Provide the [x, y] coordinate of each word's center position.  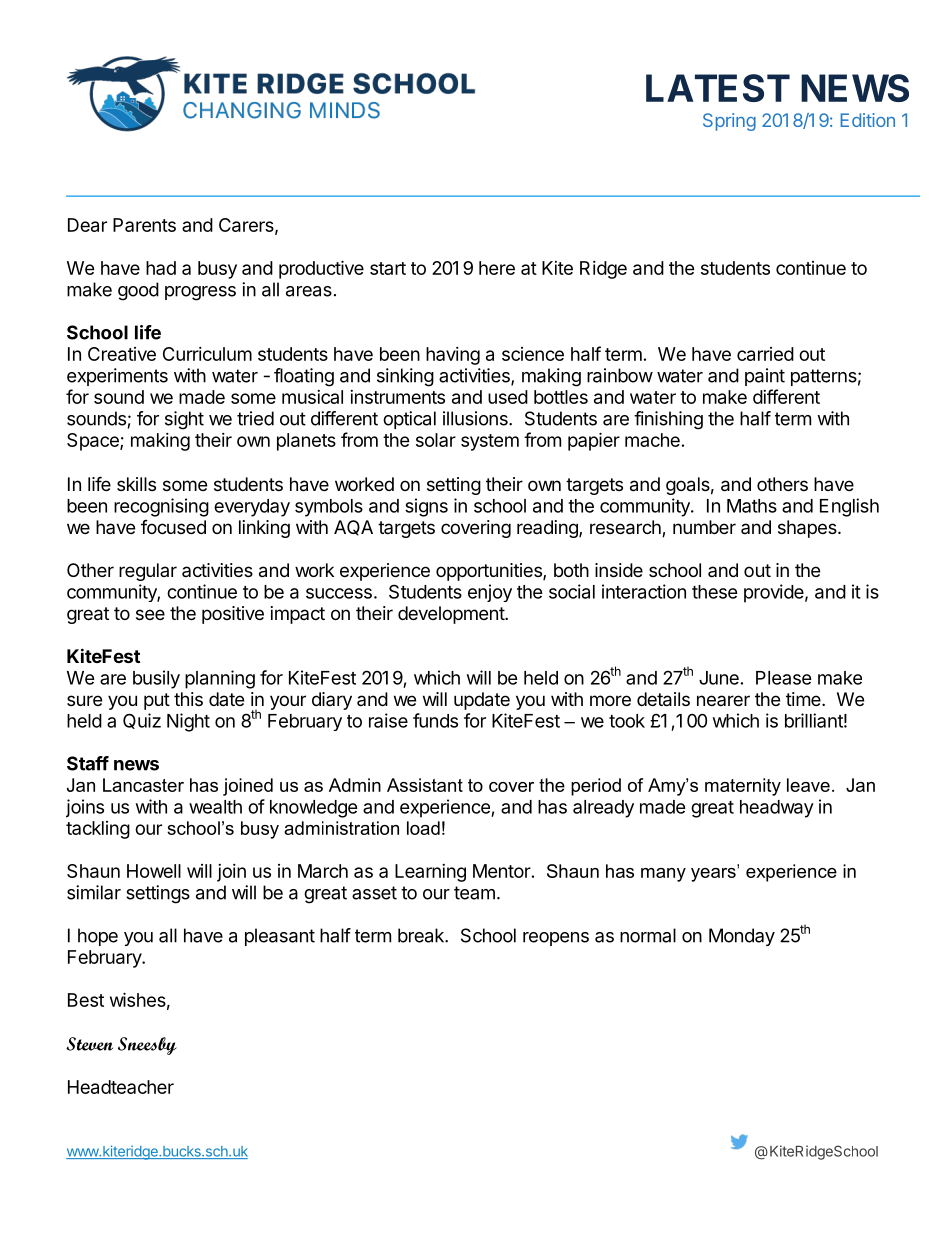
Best [86, 1000]
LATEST [718, 88]
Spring [729, 122]
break [422, 935]
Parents [144, 225]
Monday [742, 937]
